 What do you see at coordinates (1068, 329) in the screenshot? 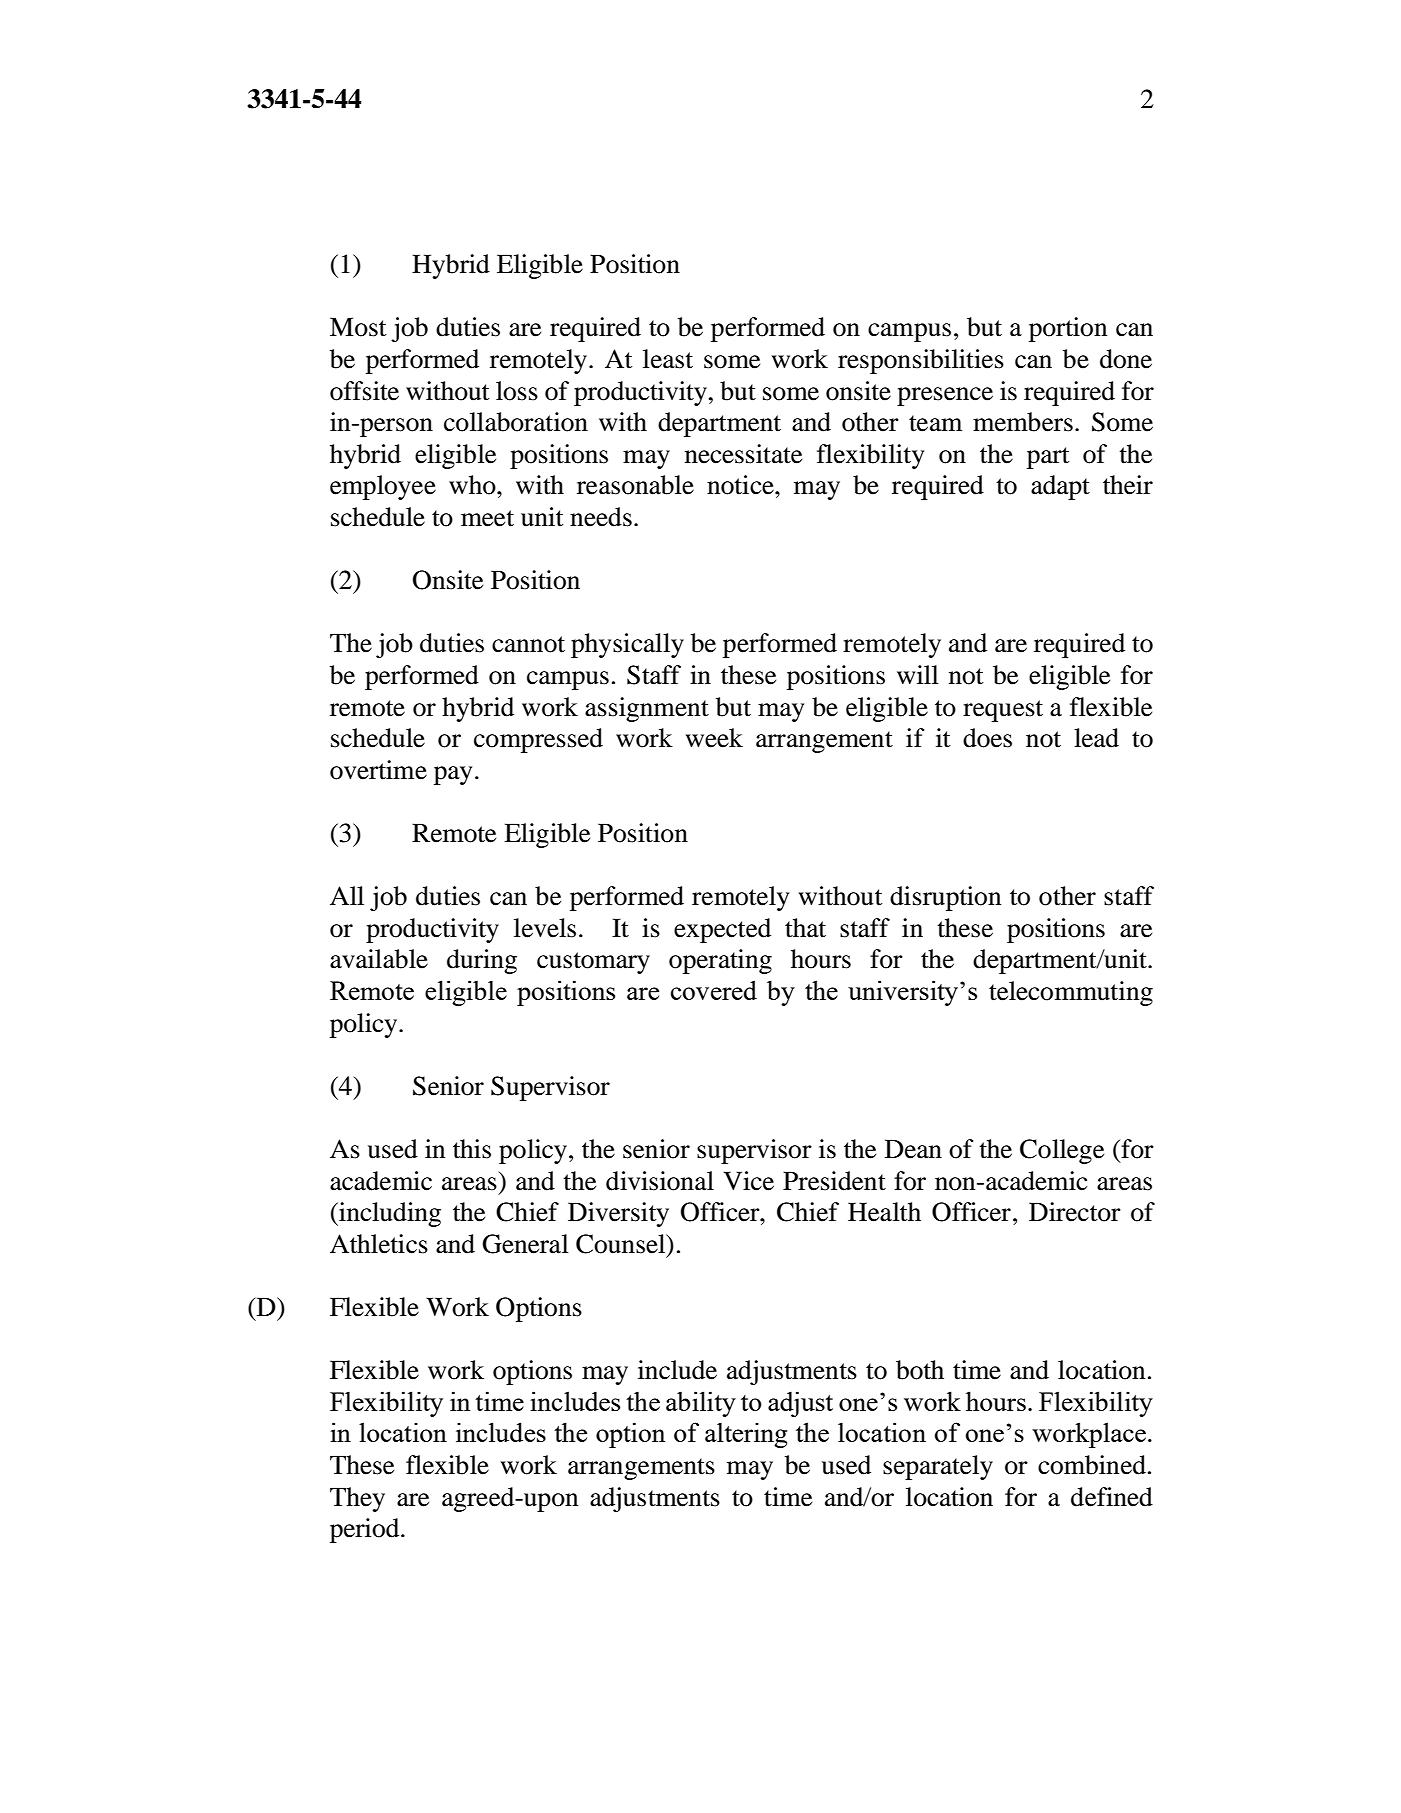
I see `portion` at bounding box center [1068, 329].
